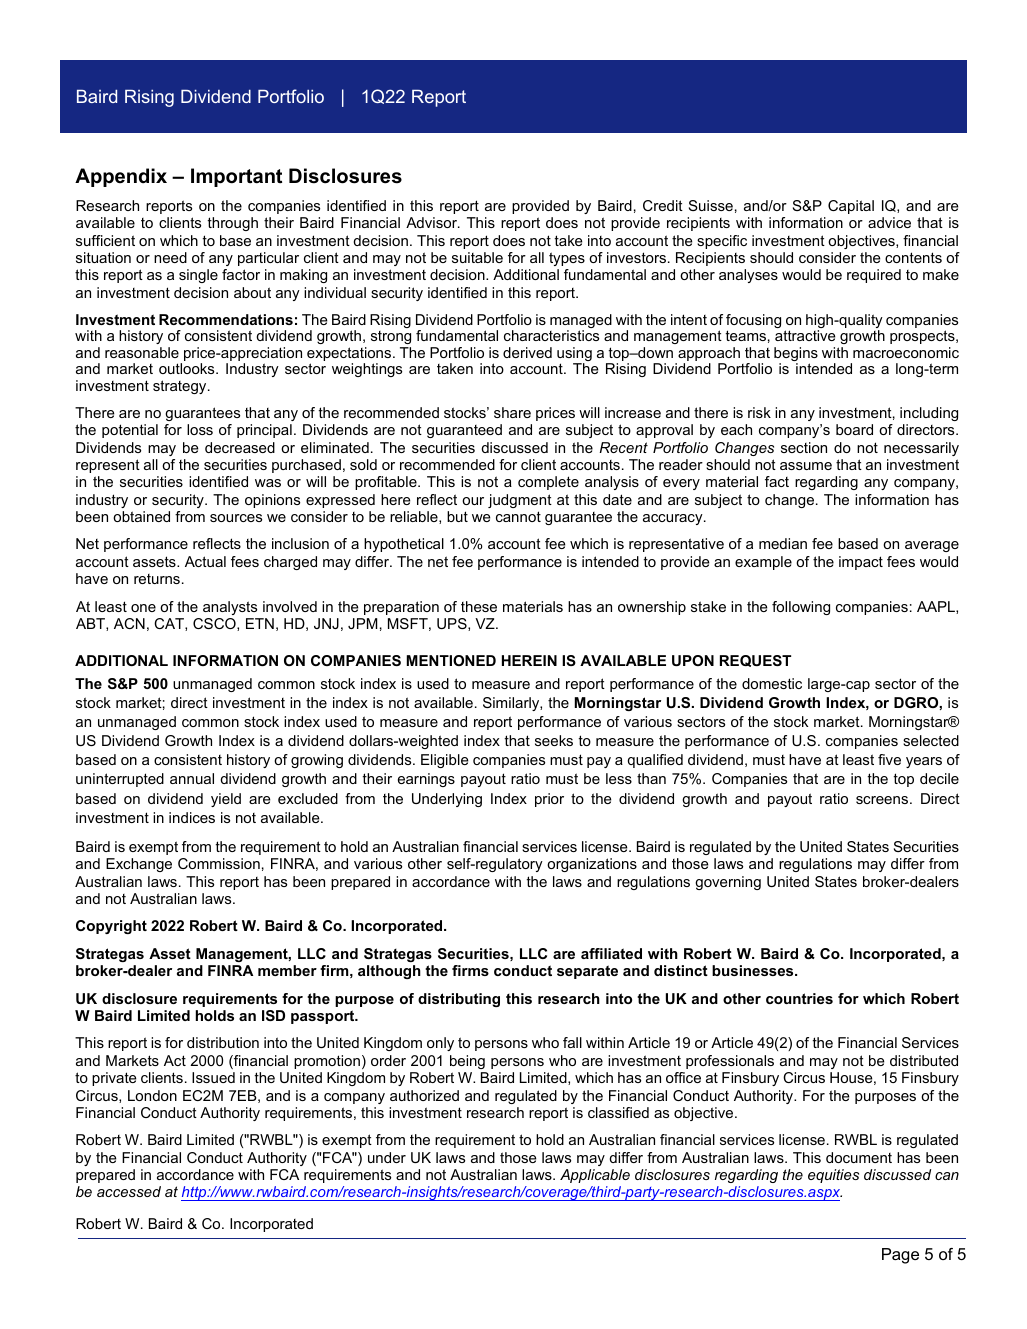  Describe the element at coordinates (479, 606) in the document. I see `these` at that location.
